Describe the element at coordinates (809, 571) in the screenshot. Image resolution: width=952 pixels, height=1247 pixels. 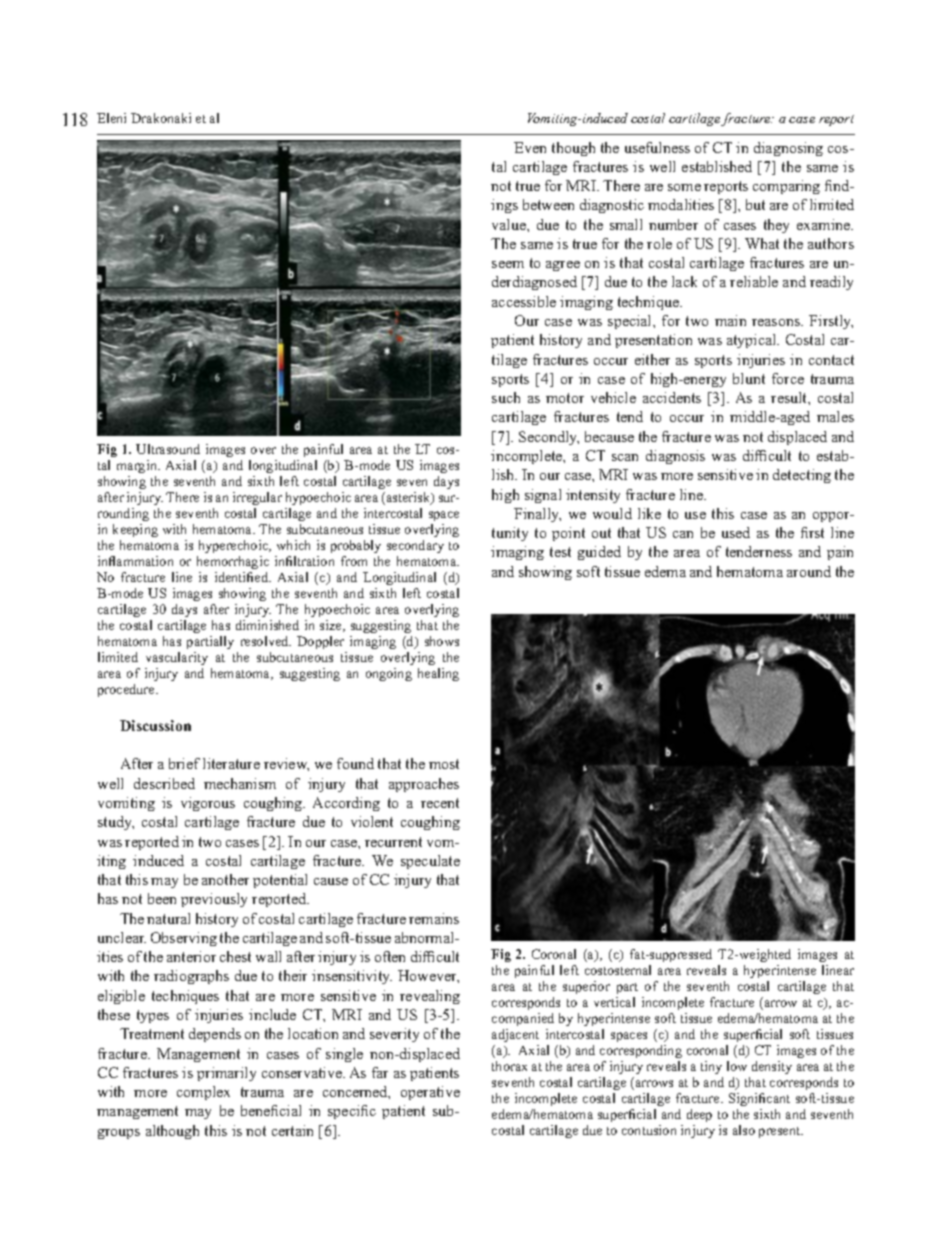
I see `around` at that location.
